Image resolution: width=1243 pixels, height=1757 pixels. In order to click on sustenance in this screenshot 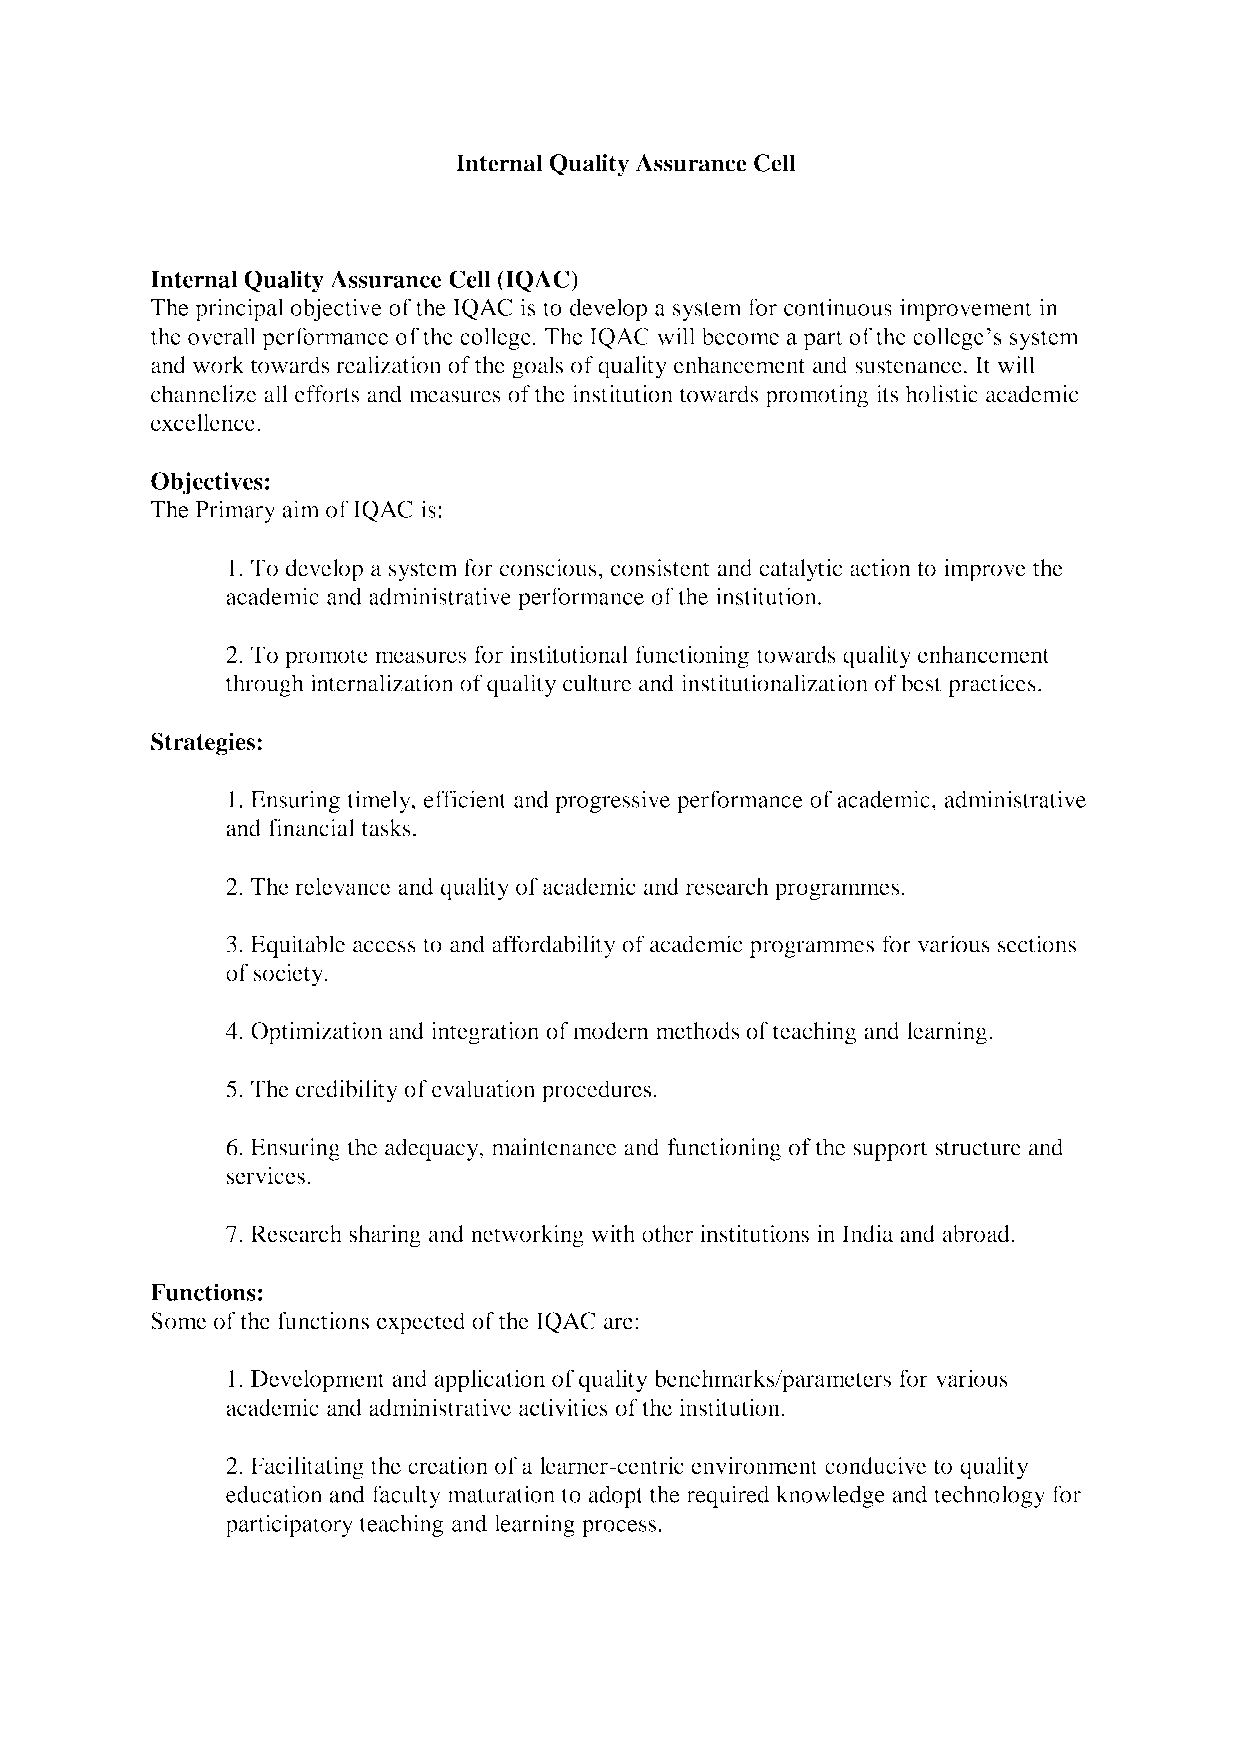, I will do `click(908, 366)`.
